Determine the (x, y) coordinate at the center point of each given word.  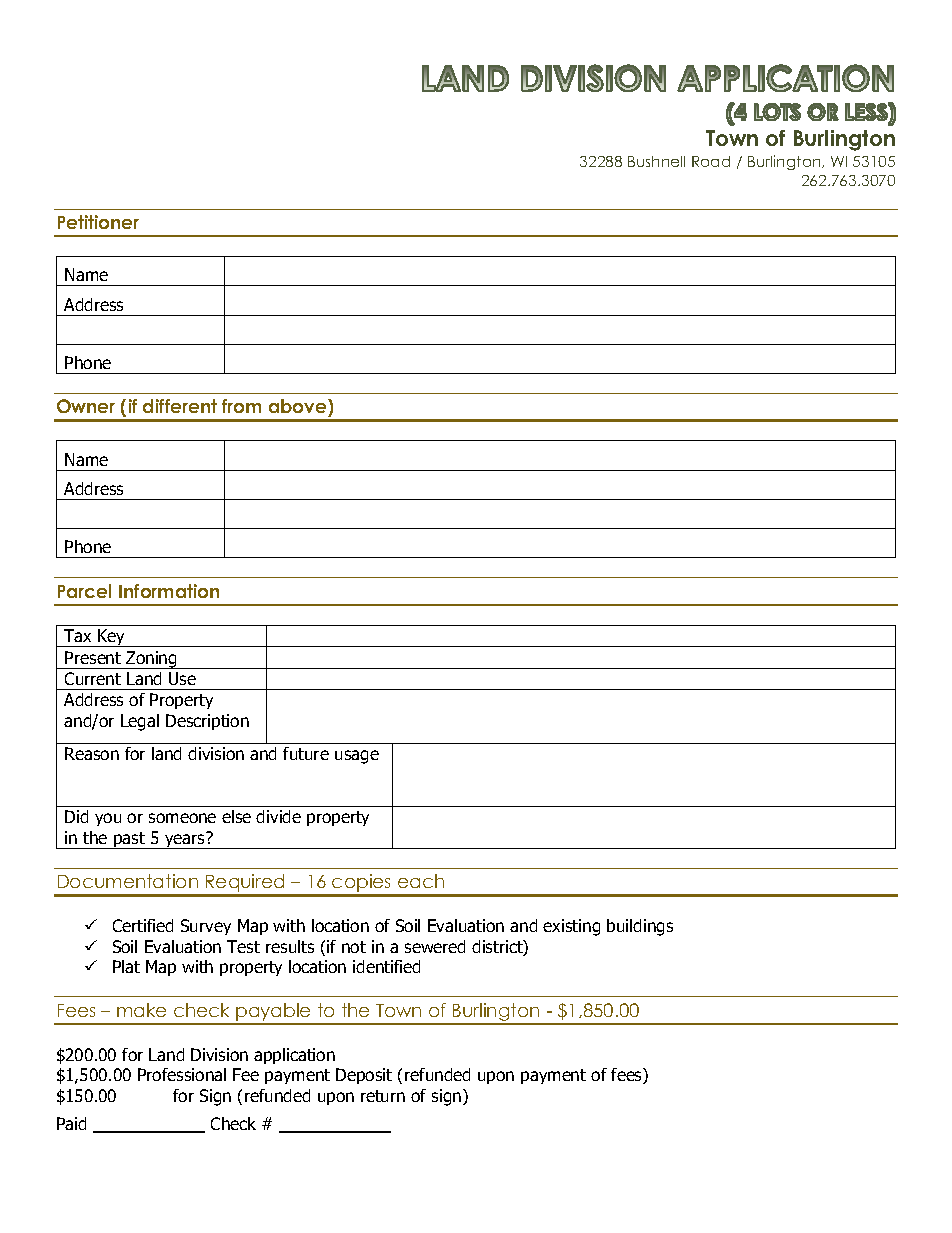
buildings (640, 927)
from (241, 406)
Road (711, 161)
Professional (182, 1074)
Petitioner (98, 222)
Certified (143, 925)
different (180, 406)
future (306, 753)
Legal (140, 722)
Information (169, 591)
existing (571, 927)
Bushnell (656, 161)
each (421, 881)
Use (182, 678)
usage (357, 757)
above (299, 408)
